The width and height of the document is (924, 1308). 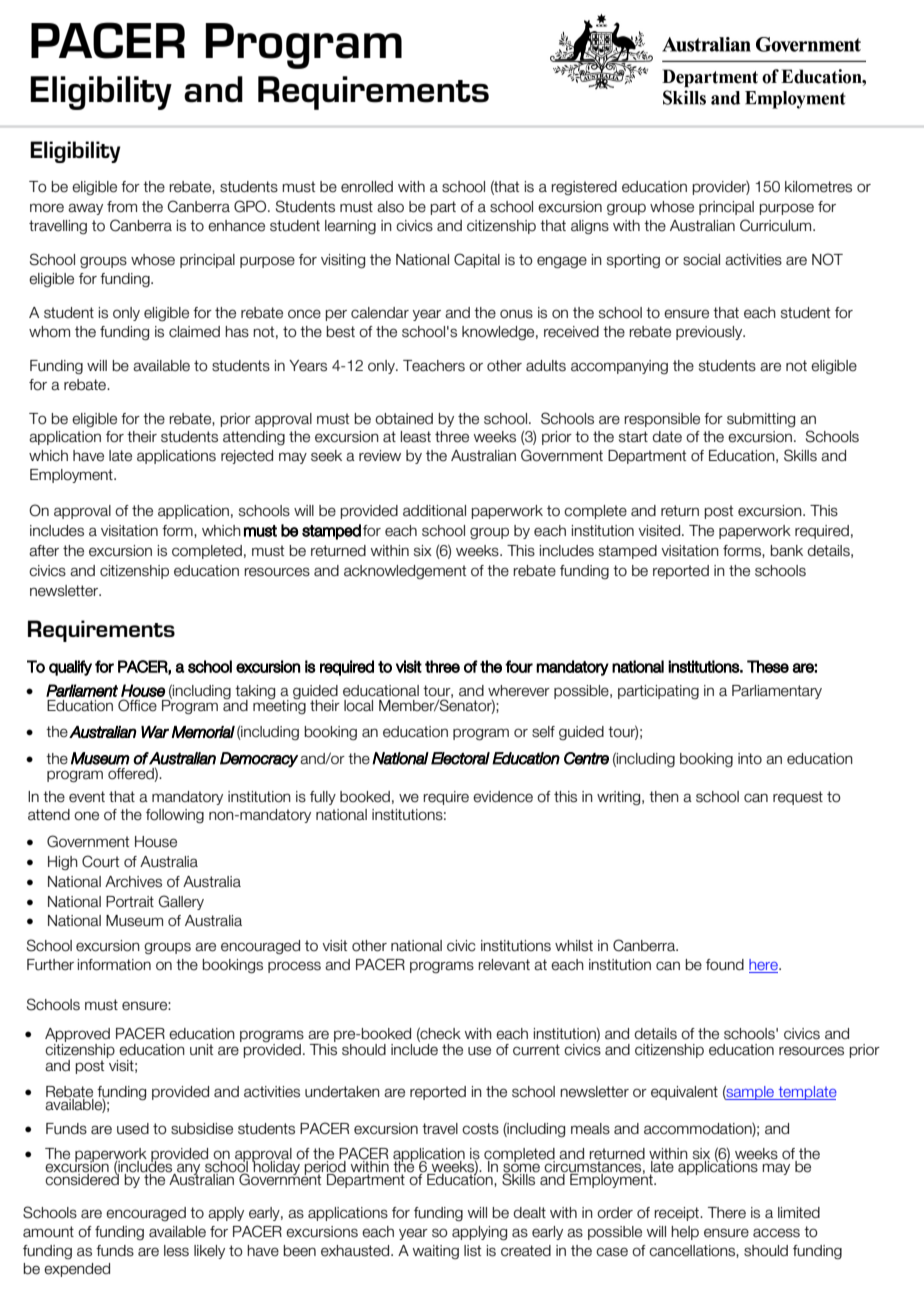 I want to click on after, so click(x=44, y=551).
